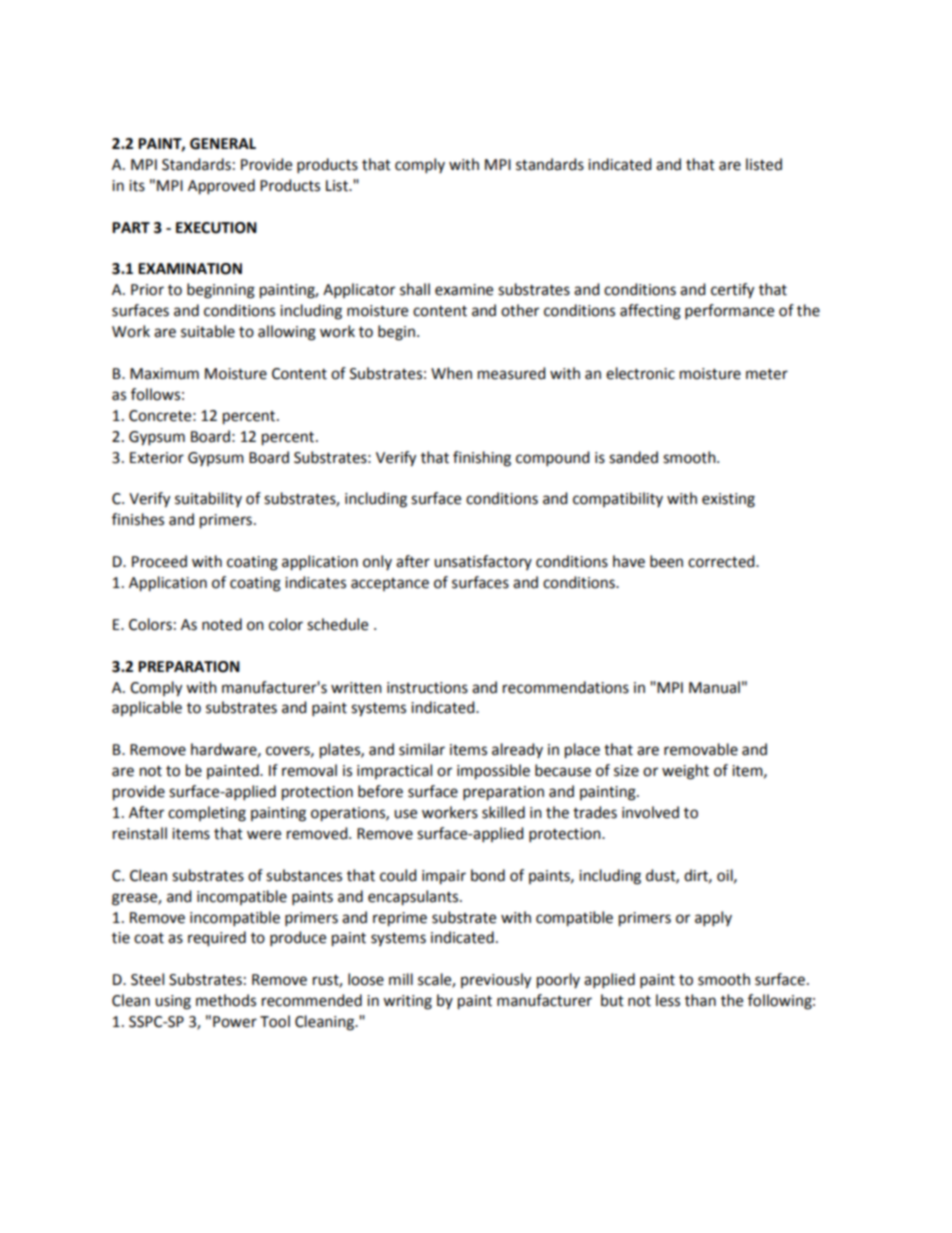 Image resolution: width=952 pixels, height=1233 pixels. What do you see at coordinates (173, 1002) in the screenshot?
I see `using` at bounding box center [173, 1002].
